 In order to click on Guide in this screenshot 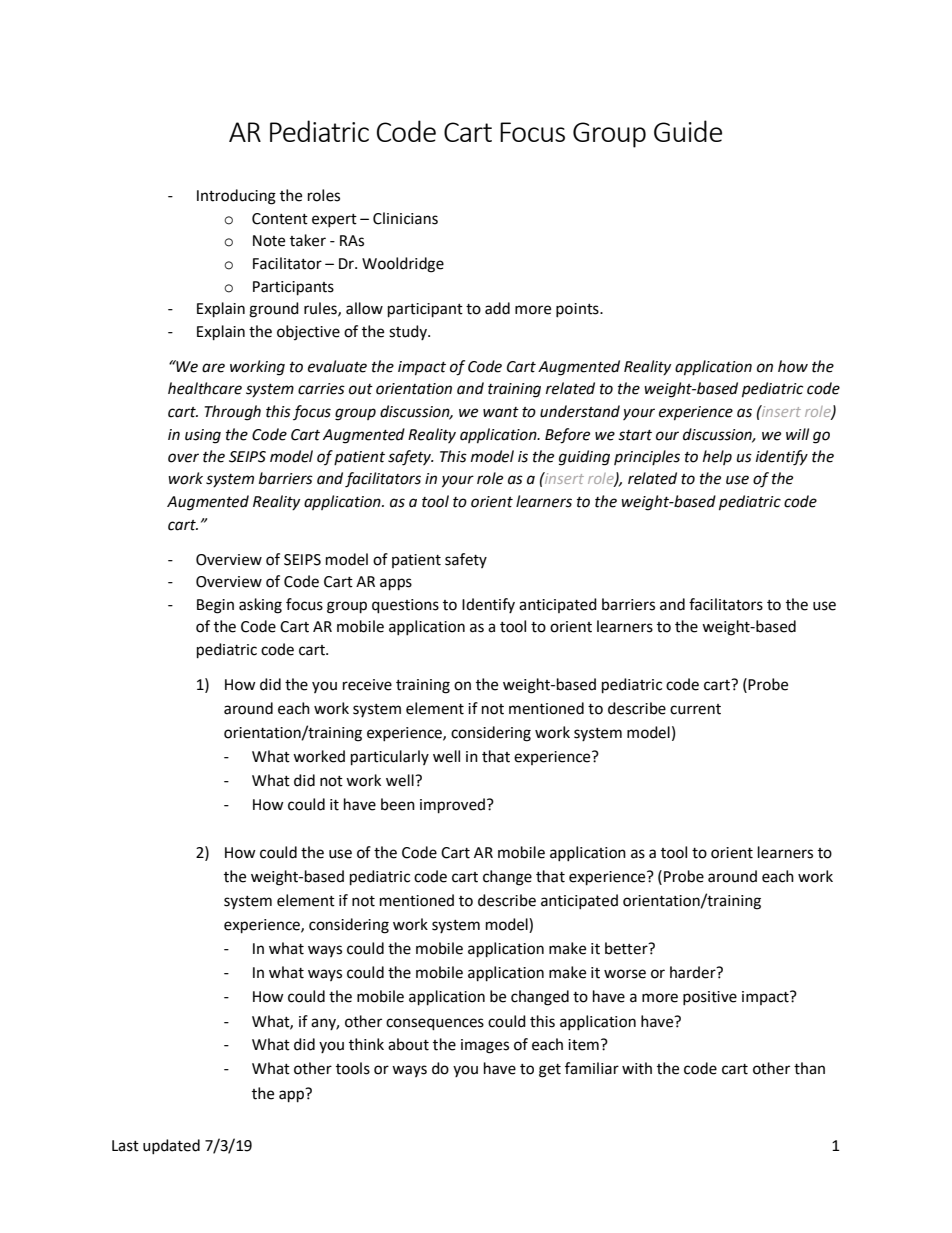, I will do `click(688, 131)`.
